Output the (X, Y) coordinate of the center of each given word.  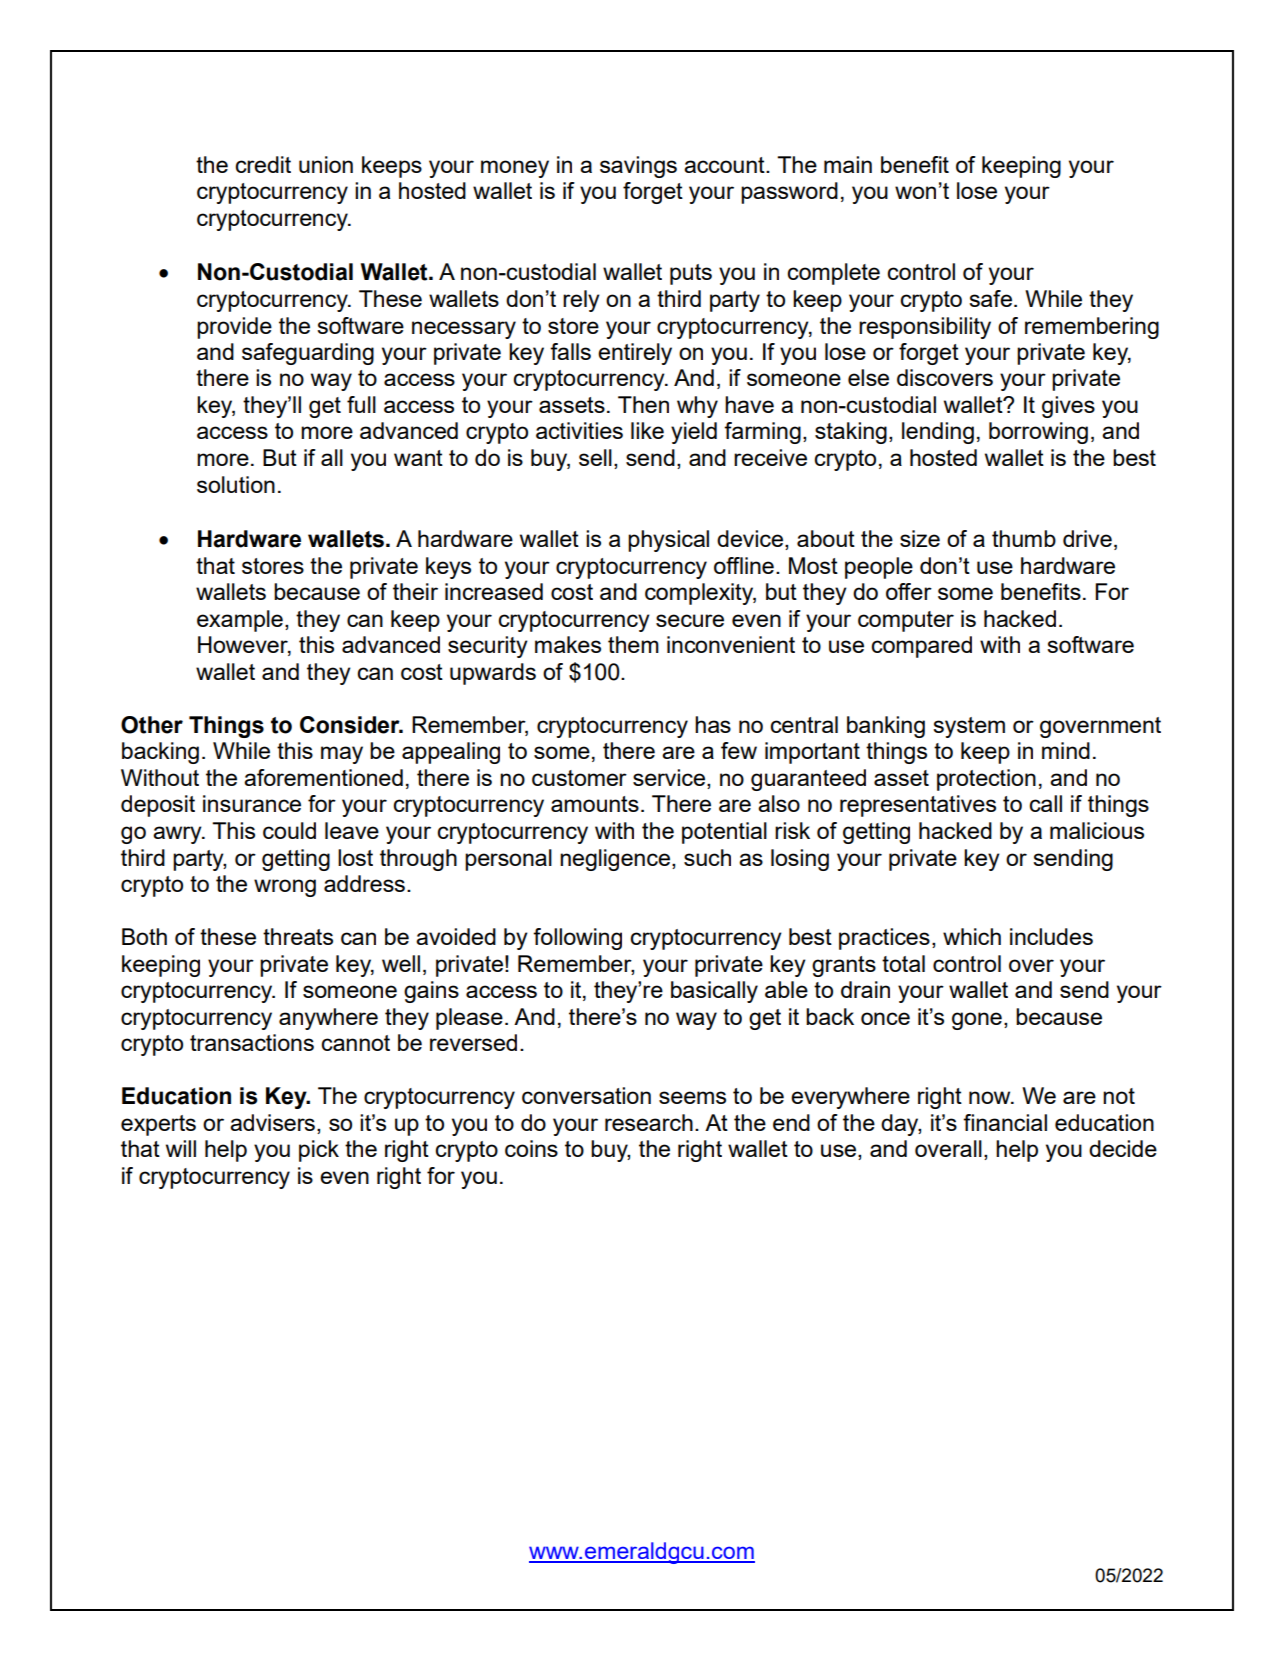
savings (638, 167)
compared (921, 647)
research (649, 1122)
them (633, 644)
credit (263, 164)
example (240, 621)
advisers (272, 1122)
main (848, 164)
